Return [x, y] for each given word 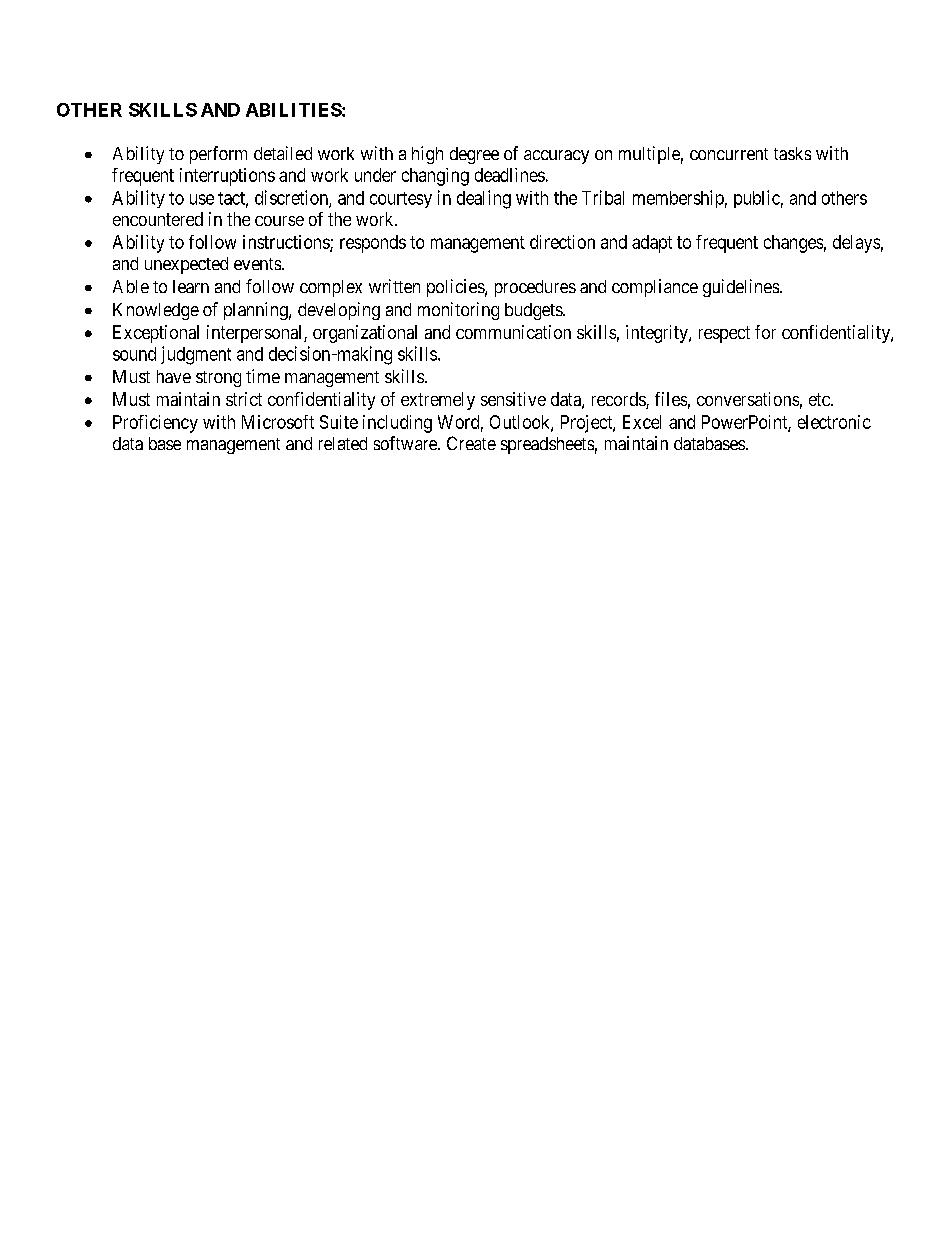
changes [793, 244]
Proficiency [155, 424]
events [258, 264]
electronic [834, 422]
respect [724, 334]
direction [562, 242]
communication [513, 332]
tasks [792, 153]
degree [474, 155]
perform [218, 155]
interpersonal [256, 334]
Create [471, 443]
